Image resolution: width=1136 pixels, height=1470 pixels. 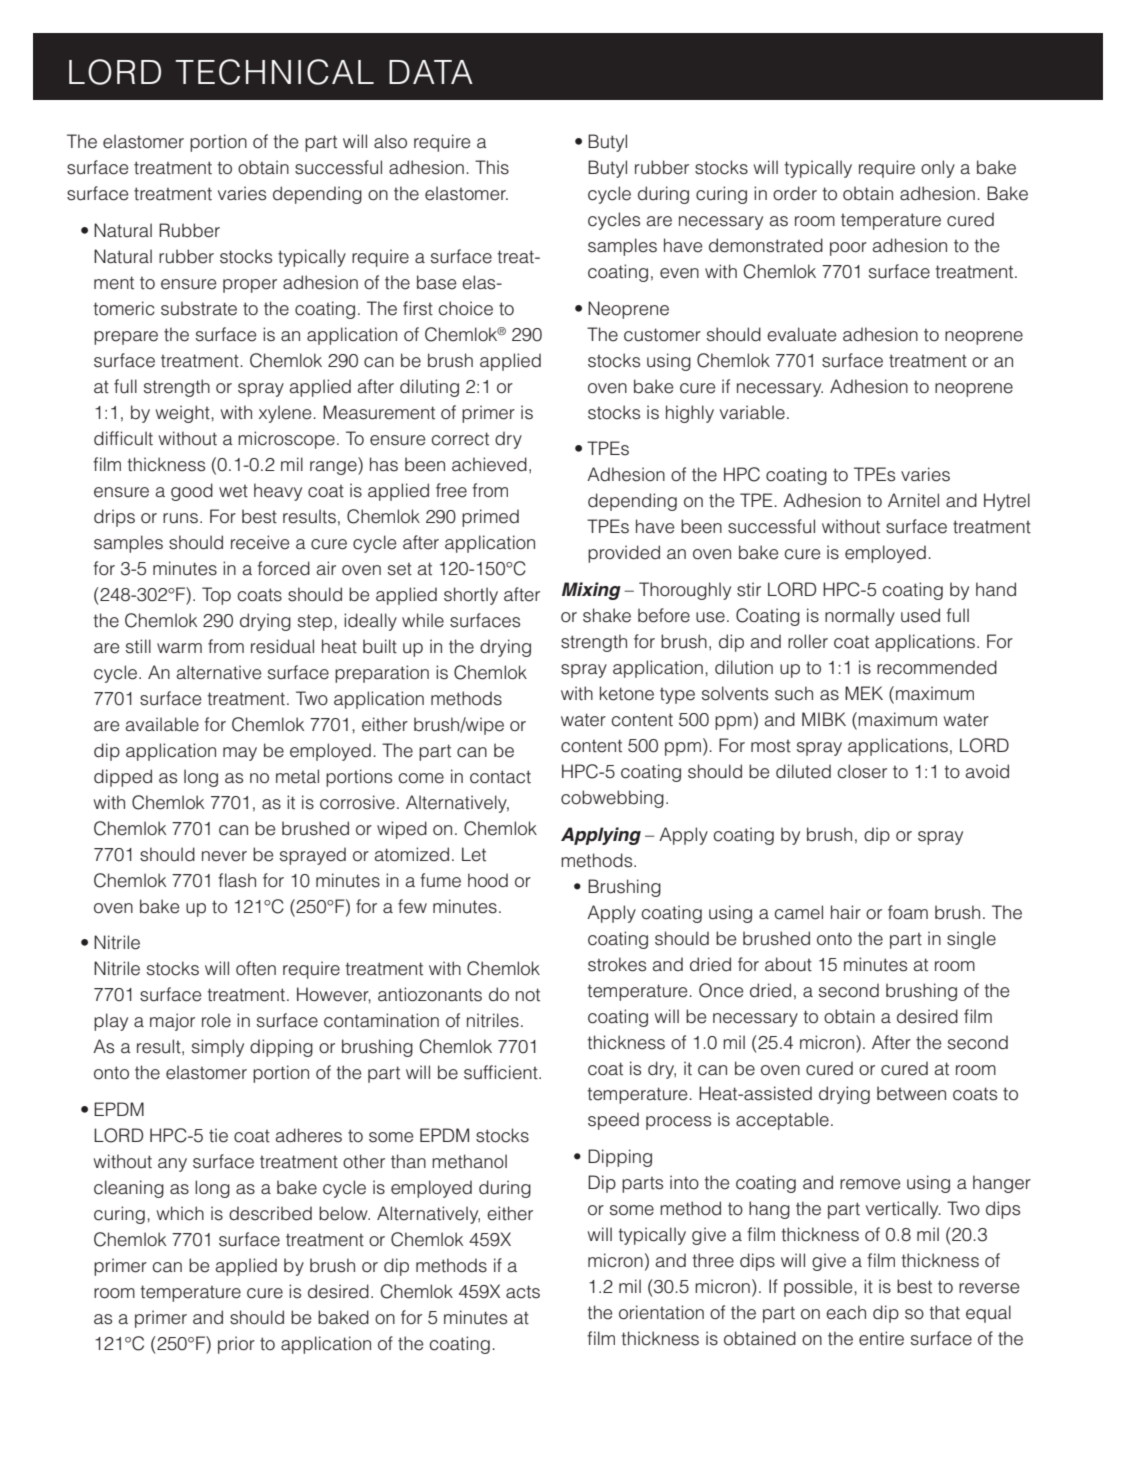 I want to click on only, so click(x=938, y=169).
